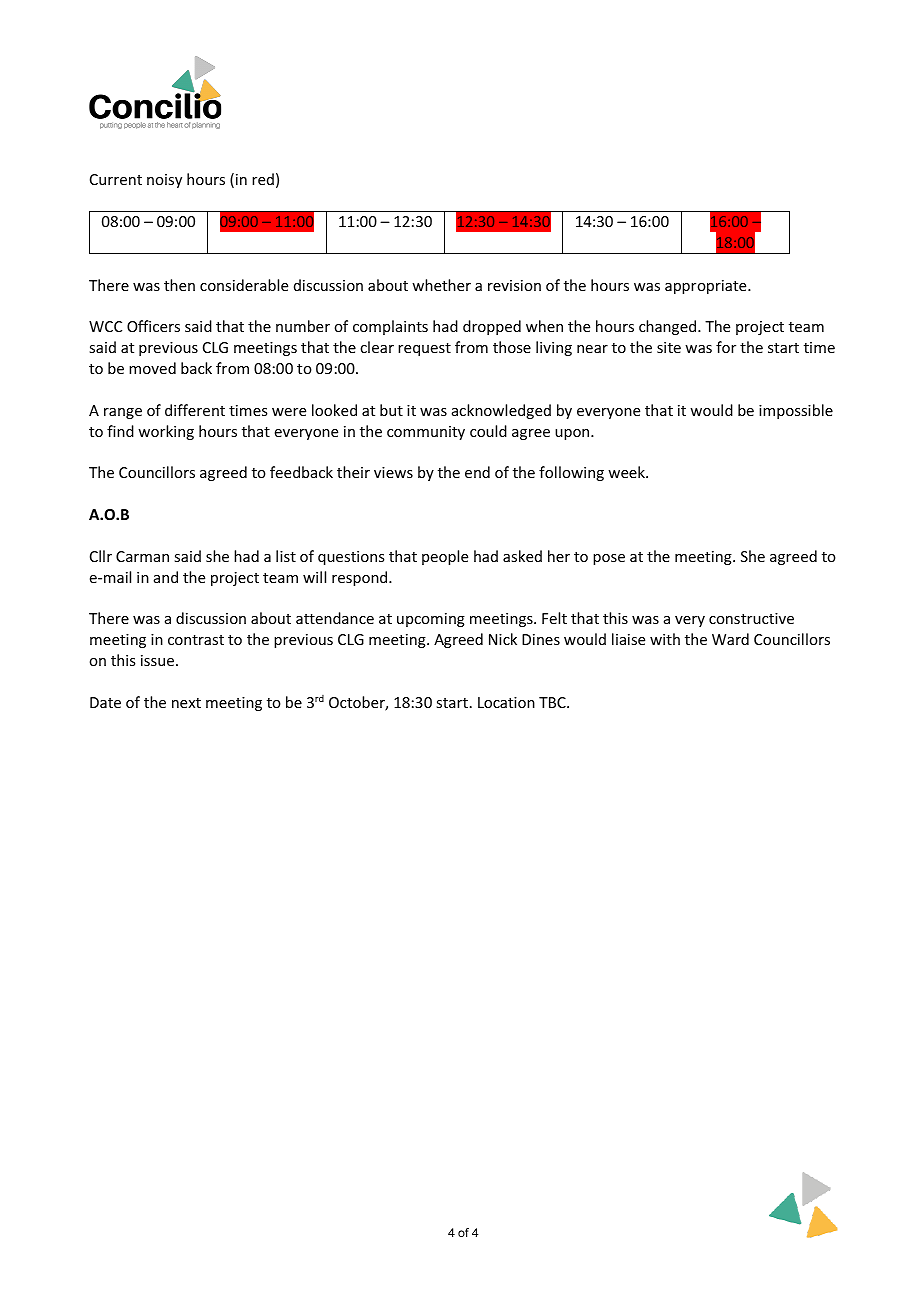  What do you see at coordinates (263, 179) in the page?
I see `red` at bounding box center [263, 179].
